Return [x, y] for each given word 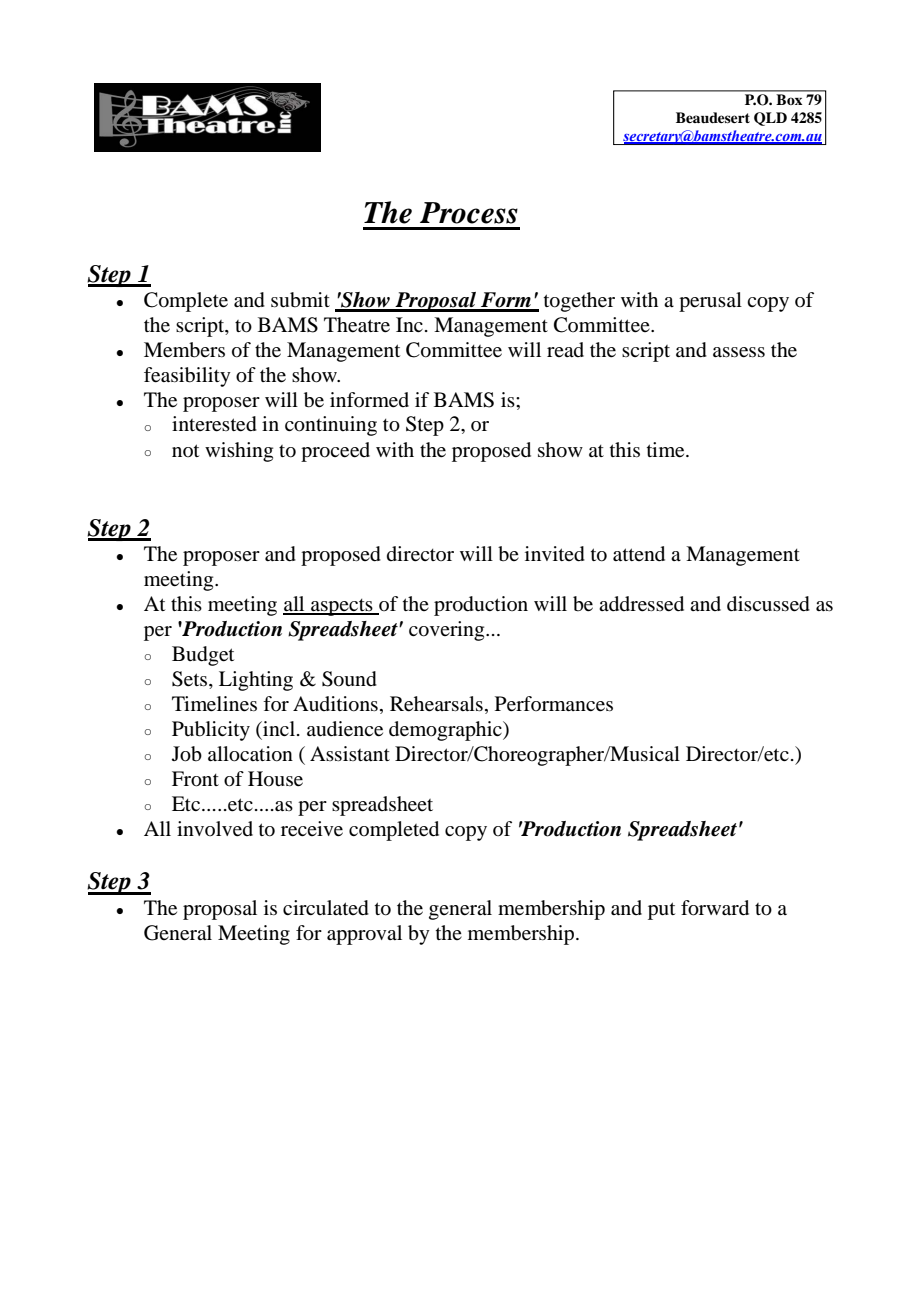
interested [214, 424]
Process [469, 213]
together [579, 302]
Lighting [256, 681]
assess [739, 352]
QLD [770, 119]
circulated [326, 908]
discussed [768, 604]
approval [364, 935]
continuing [331, 426]
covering [448, 631]
